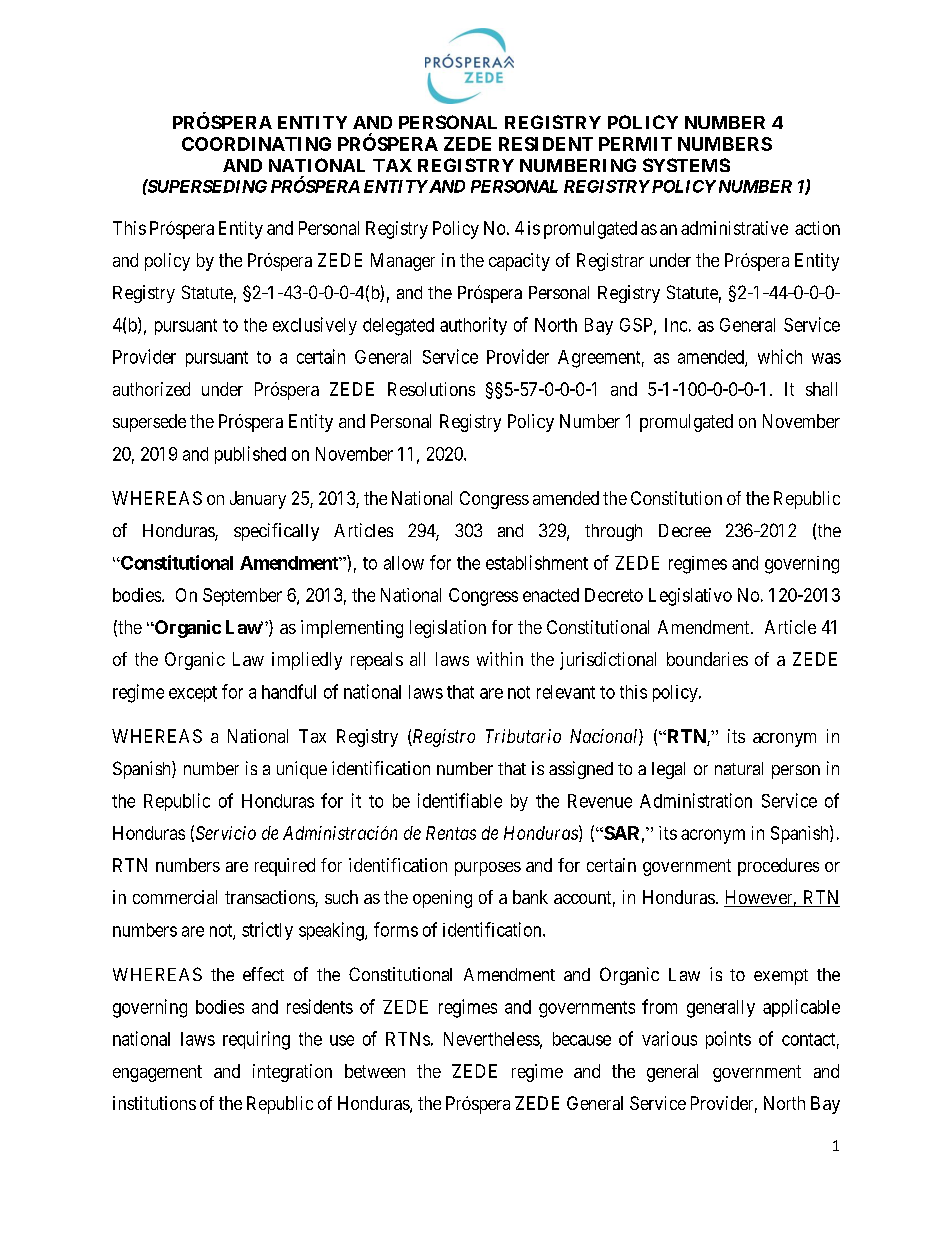 This screenshot has height=1233, width=952. What do you see at coordinates (256, 144) in the screenshot?
I see `COORDINATING` at bounding box center [256, 144].
